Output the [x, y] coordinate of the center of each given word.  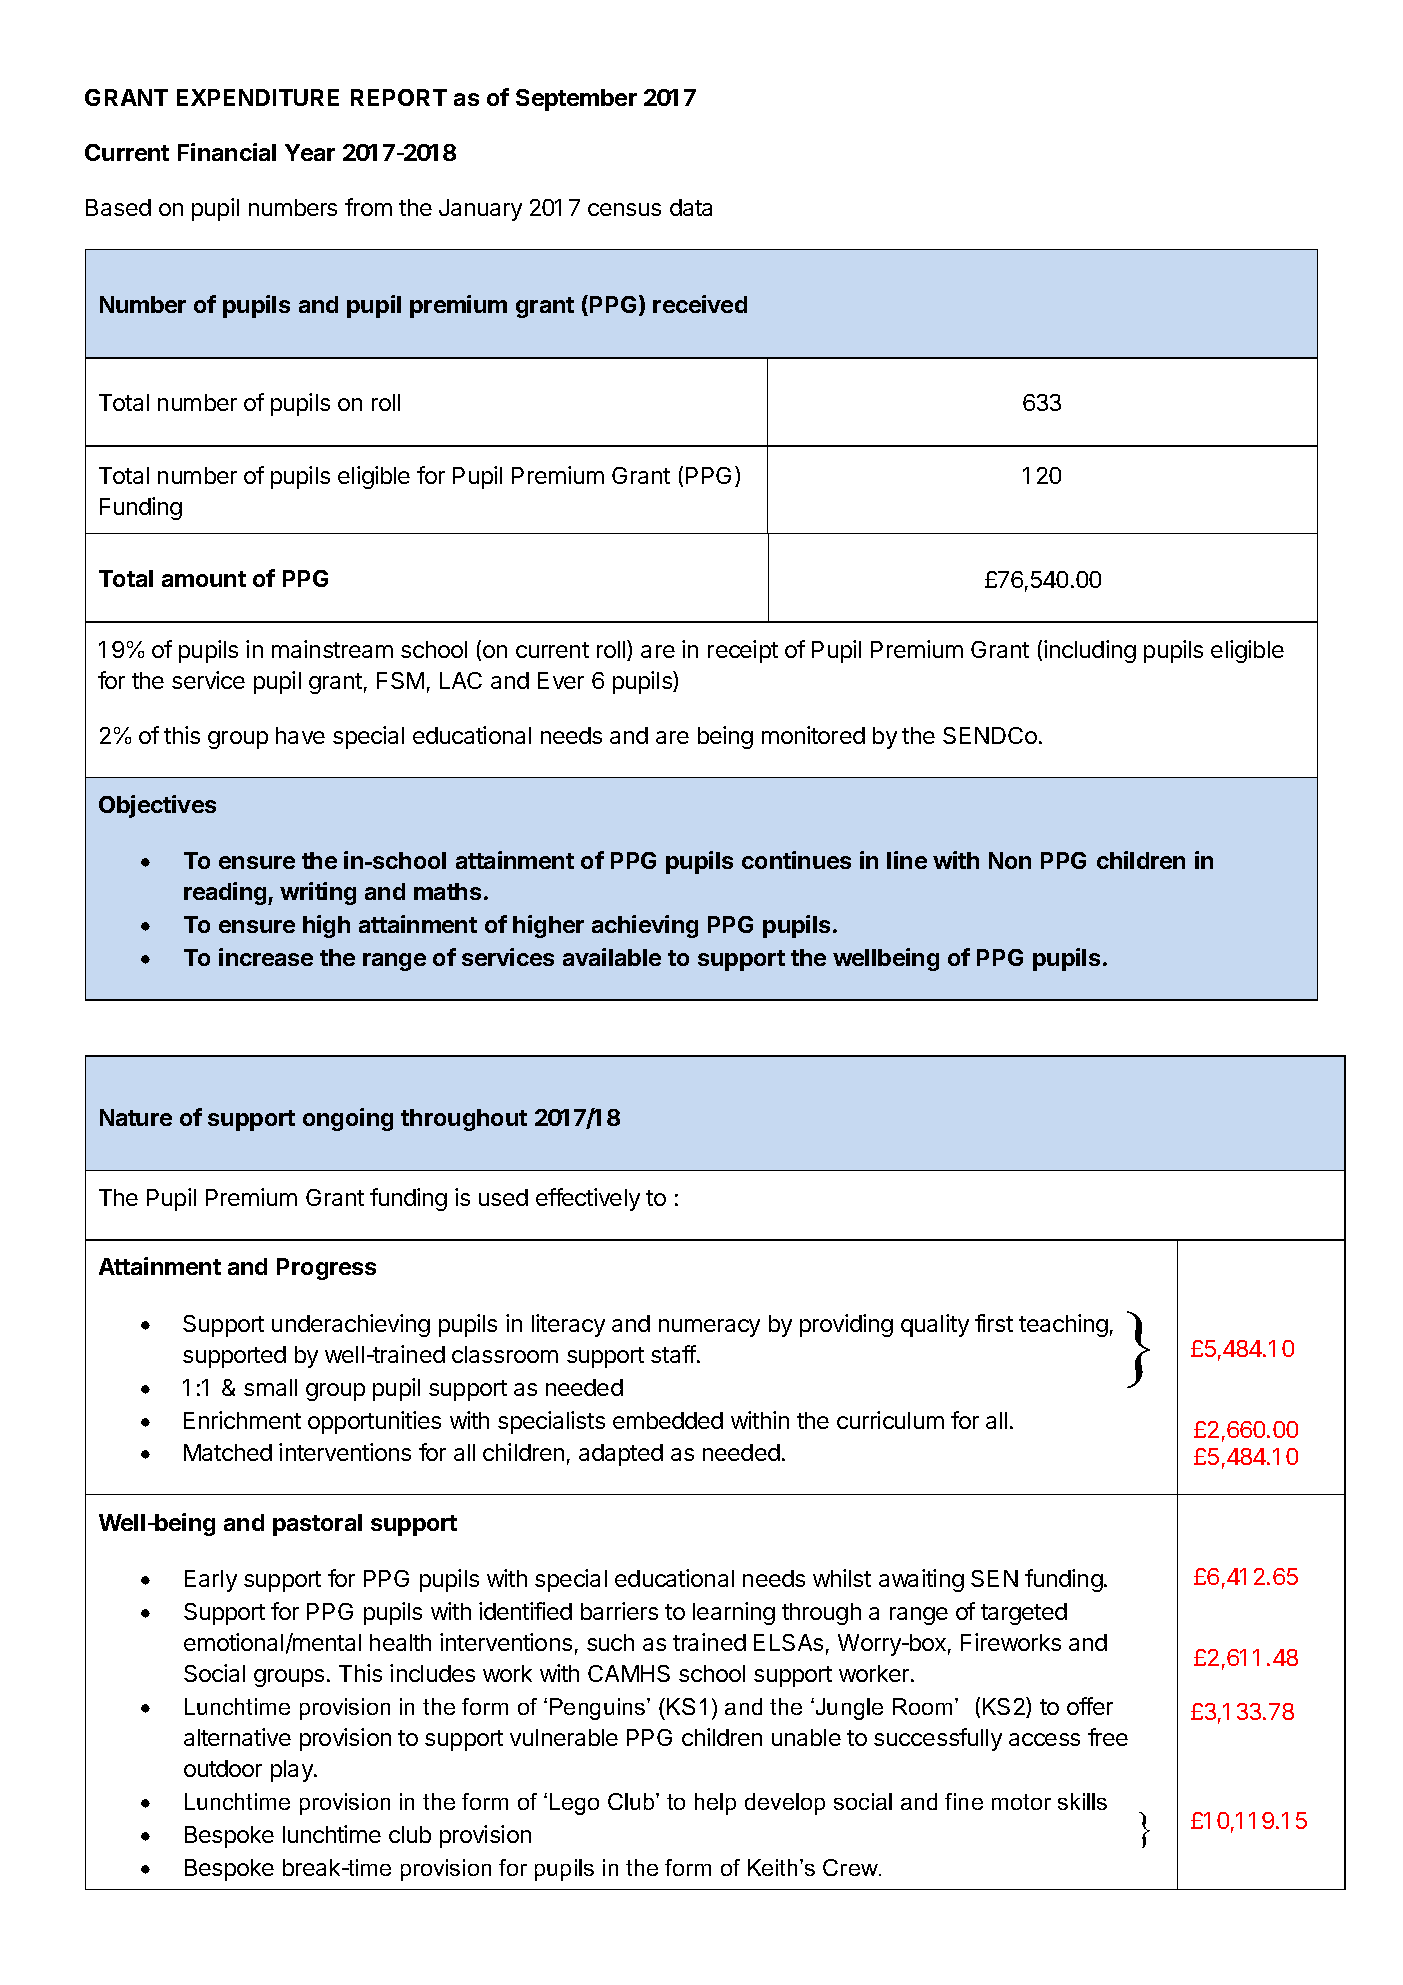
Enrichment [242, 1420]
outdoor [223, 1768]
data [691, 207]
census [624, 209]
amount [204, 579]
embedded [668, 1420]
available [612, 957]
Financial [227, 152]
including [1090, 651]
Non [1010, 860]
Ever [561, 680]
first [994, 1323]
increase [266, 957]
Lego [574, 1804]
